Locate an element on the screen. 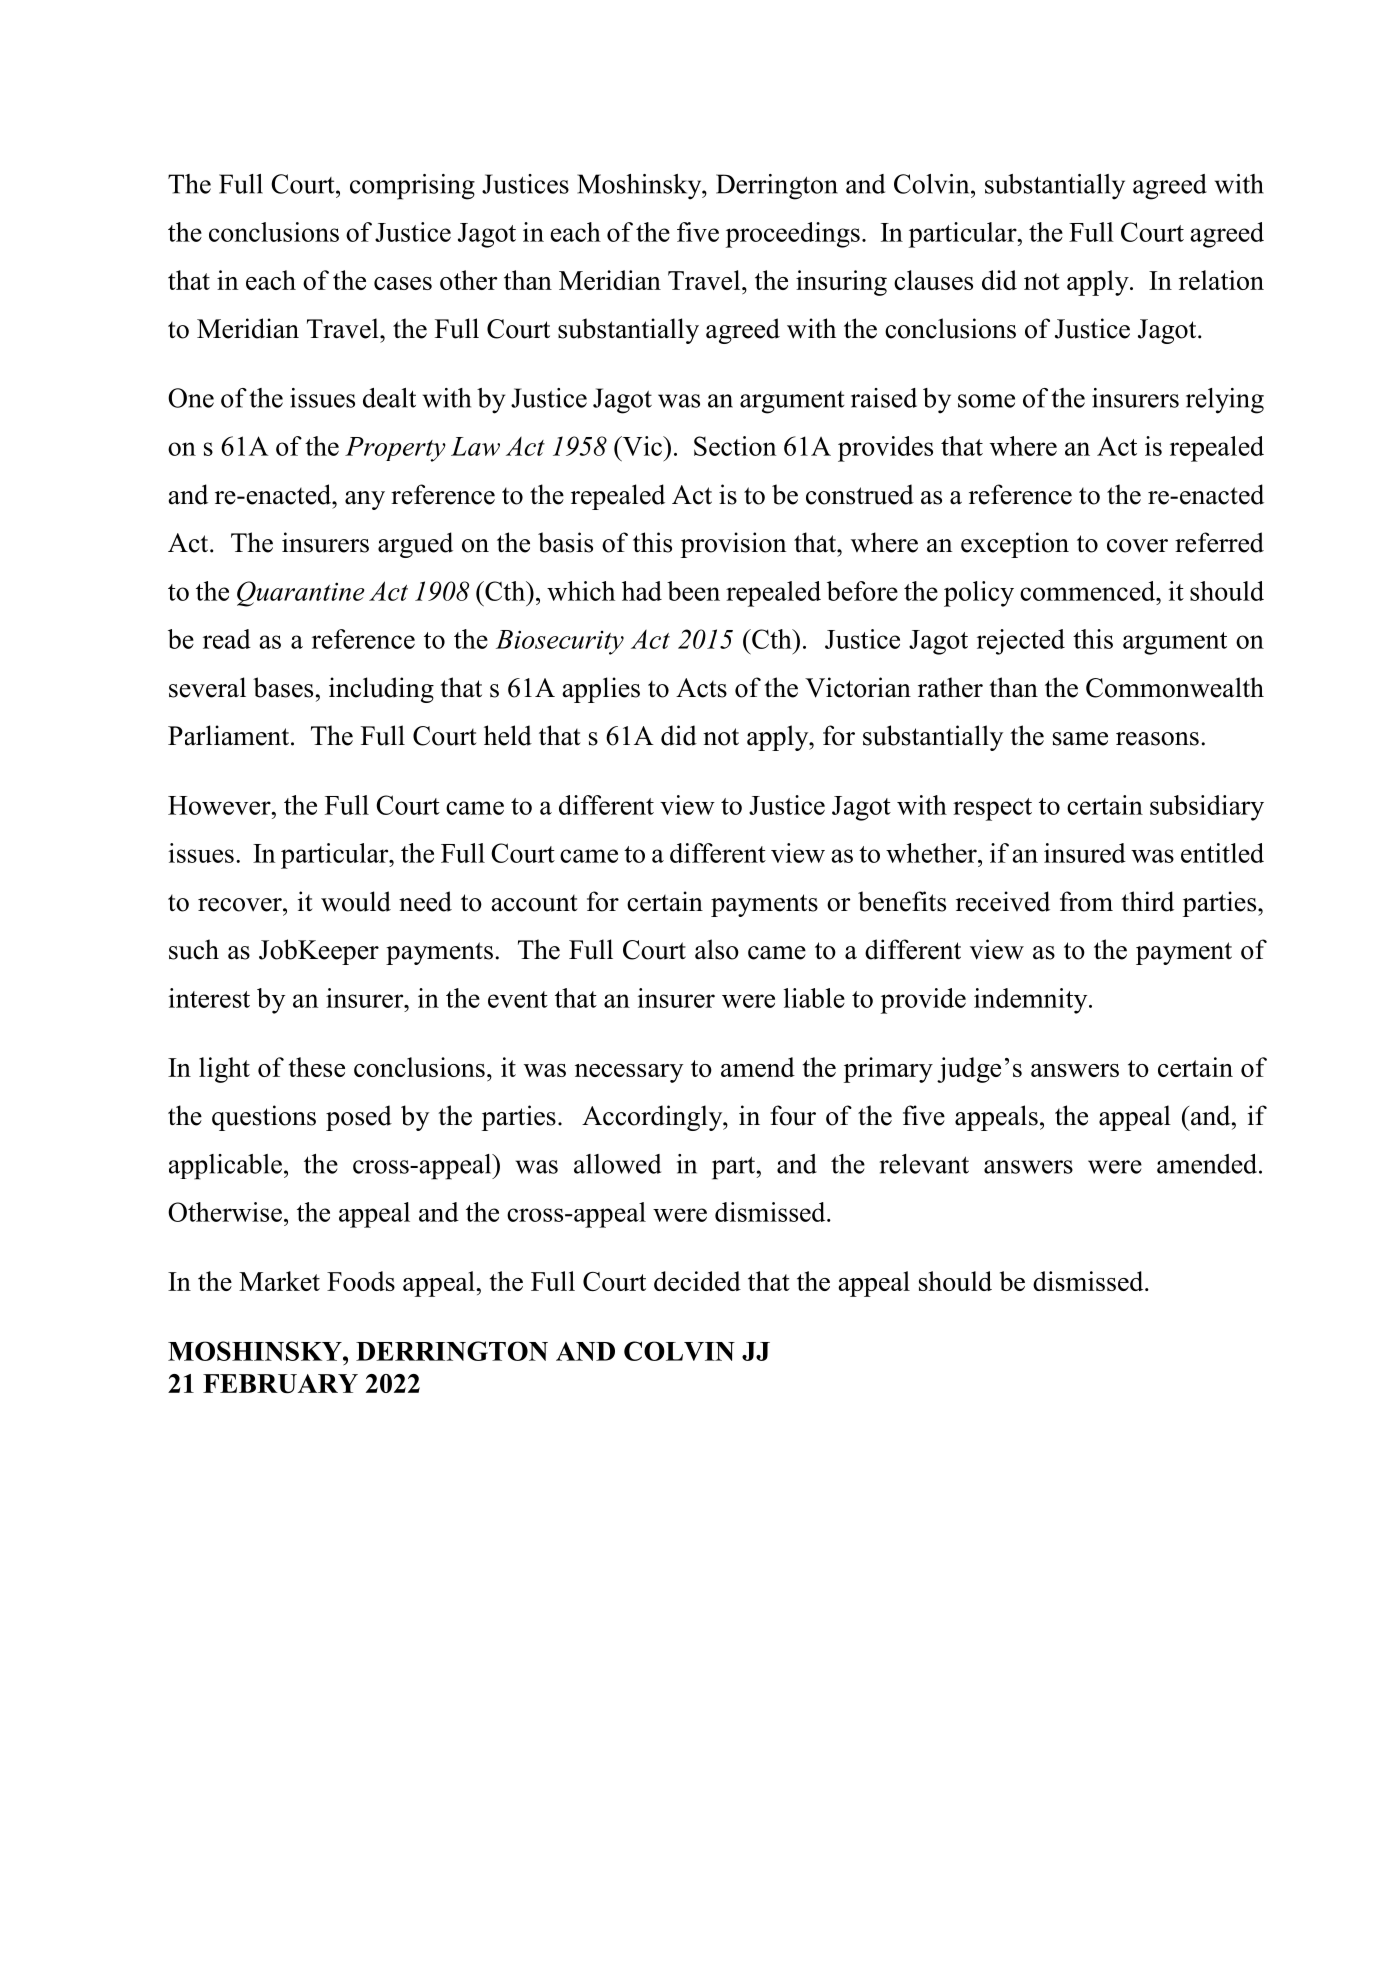  FEBRUARY is located at coordinates (280, 1383).
